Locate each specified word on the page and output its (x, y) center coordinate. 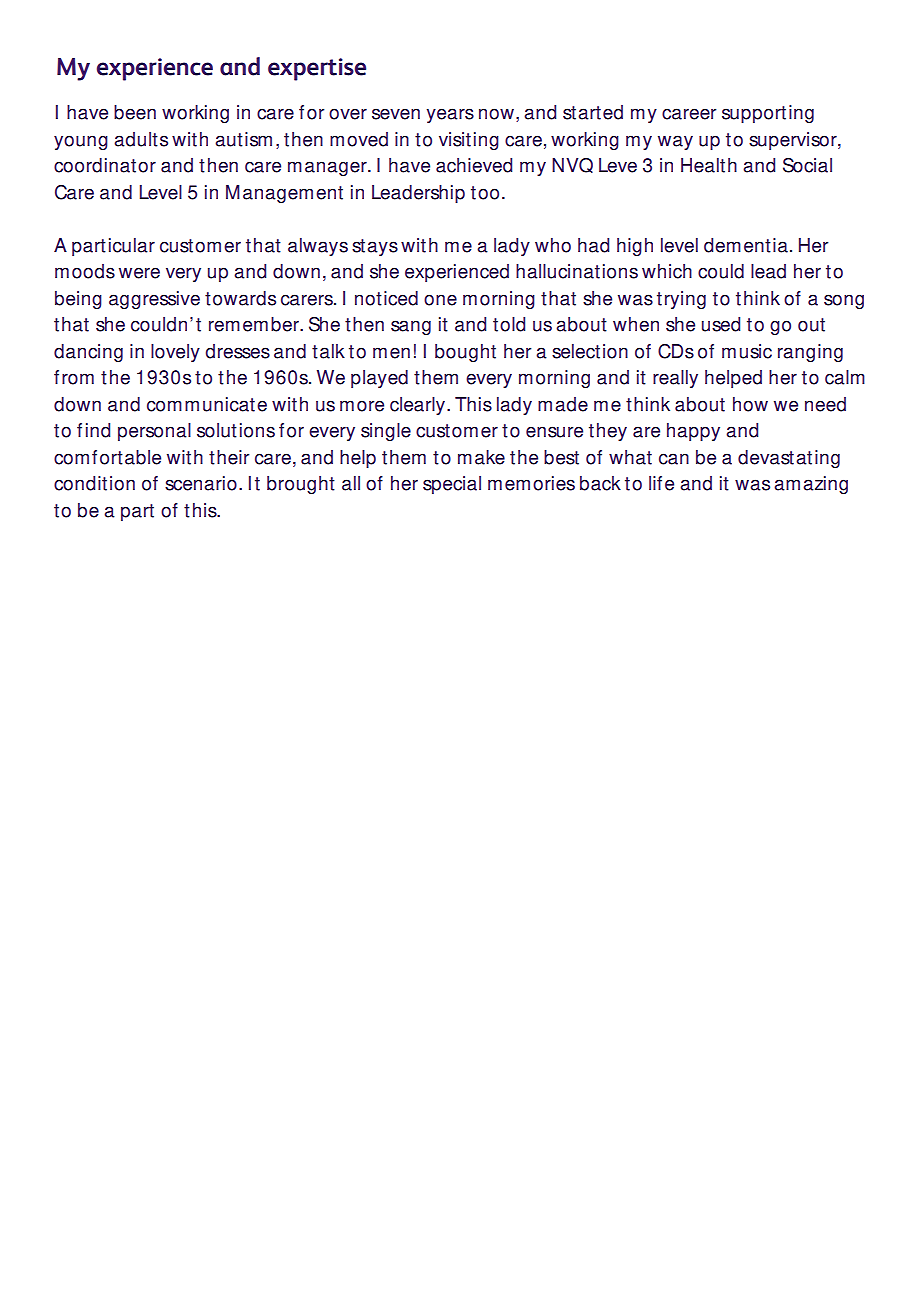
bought (465, 353)
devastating (789, 459)
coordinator (105, 165)
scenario (201, 483)
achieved (474, 165)
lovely (175, 353)
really (675, 379)
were (139, 273)
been (135, 112)
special (452, 485)
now (496, 114)
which (667, 271)
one (440, 300)
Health (709, 165)
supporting (768, 114)
